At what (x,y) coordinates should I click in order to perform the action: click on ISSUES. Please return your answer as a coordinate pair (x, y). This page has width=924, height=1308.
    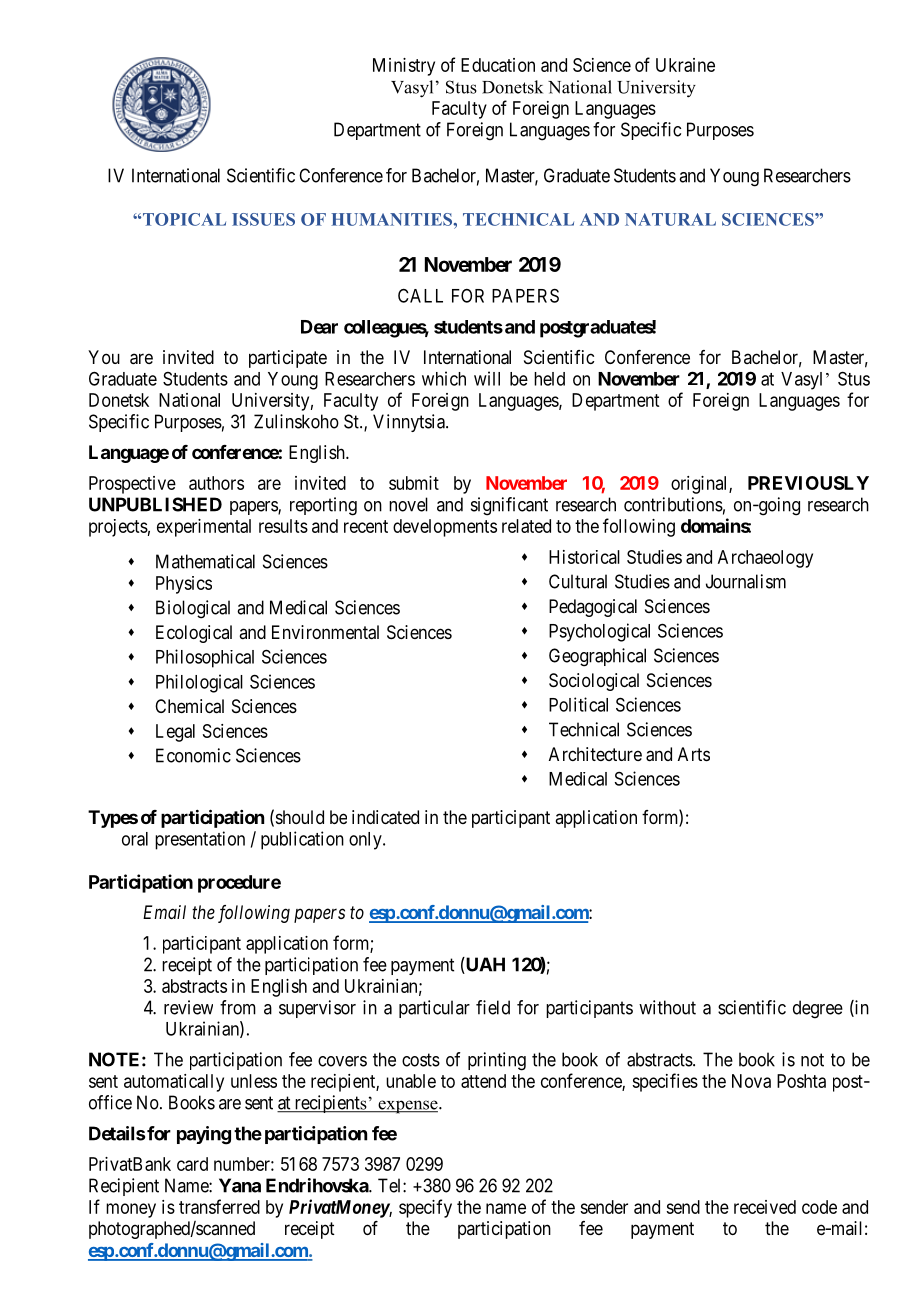
    Looking at the image, I should click on (263, 219).
